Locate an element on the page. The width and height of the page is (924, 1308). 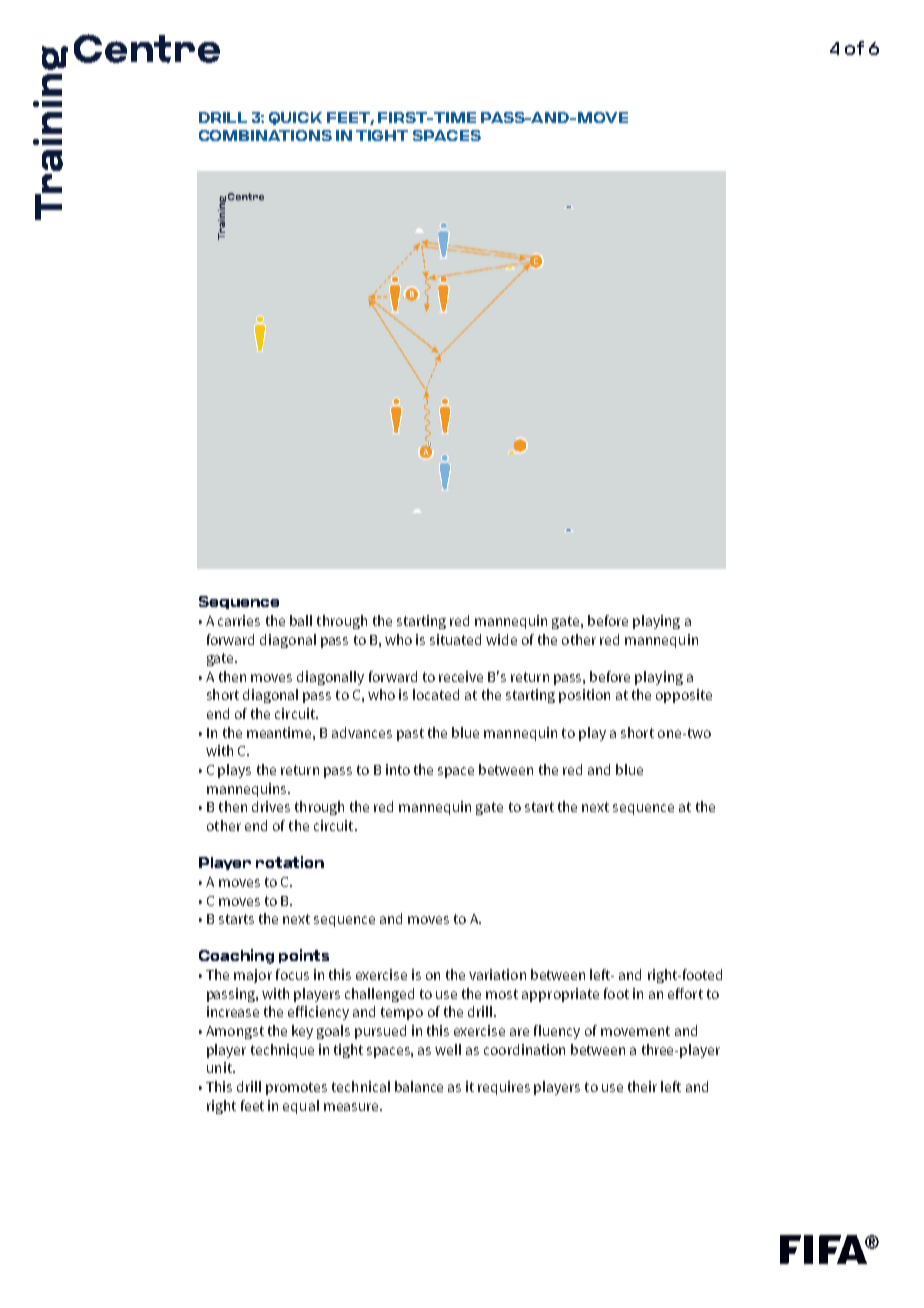
carries is located at coordinates (239, 620).
